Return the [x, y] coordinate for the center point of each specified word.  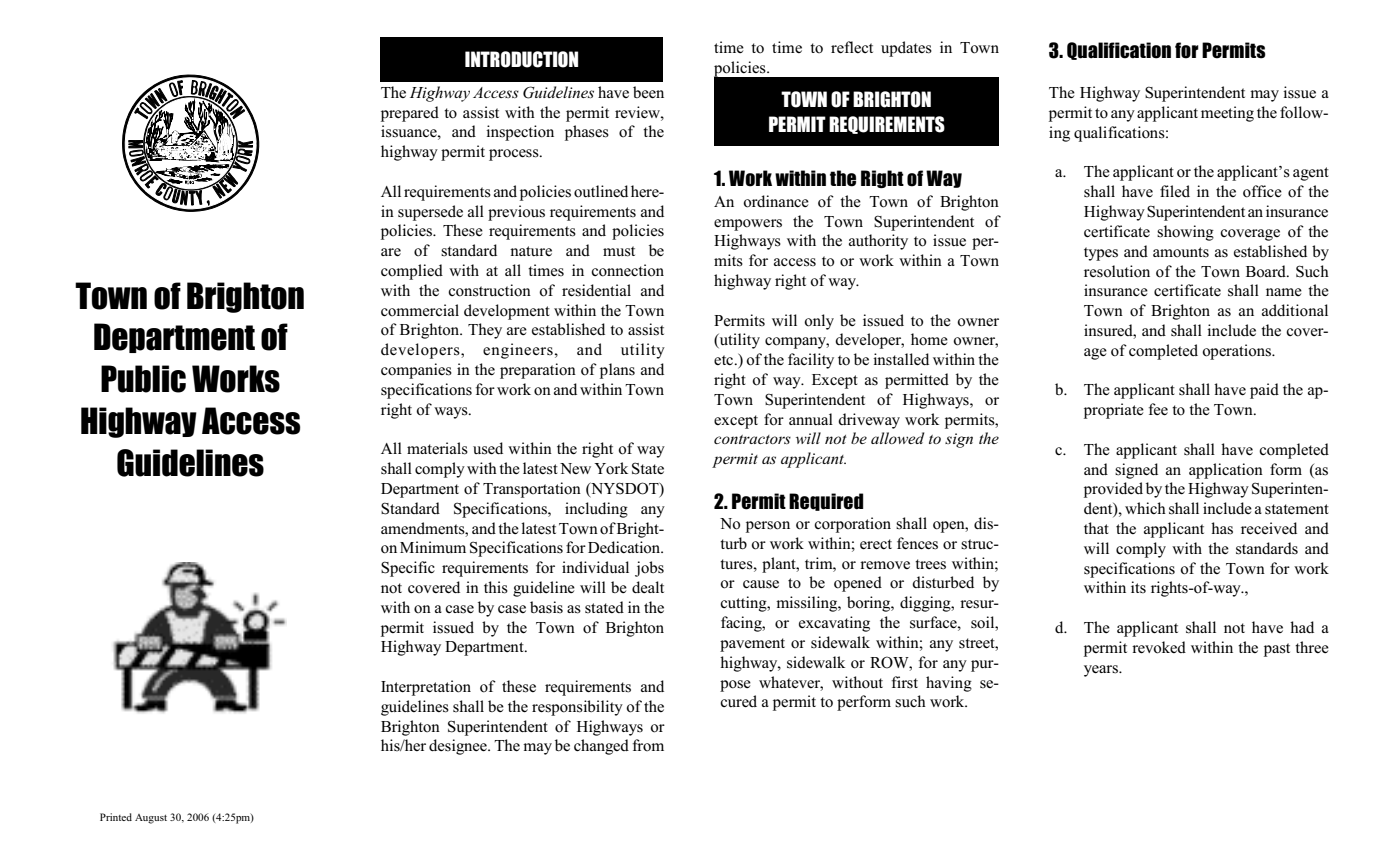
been [648, 92]
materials [437, 448]
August [151, 819]
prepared [410, 114]
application [1226, 471]
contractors [752, 439]
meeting [1227, 114]
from [648, 745]
